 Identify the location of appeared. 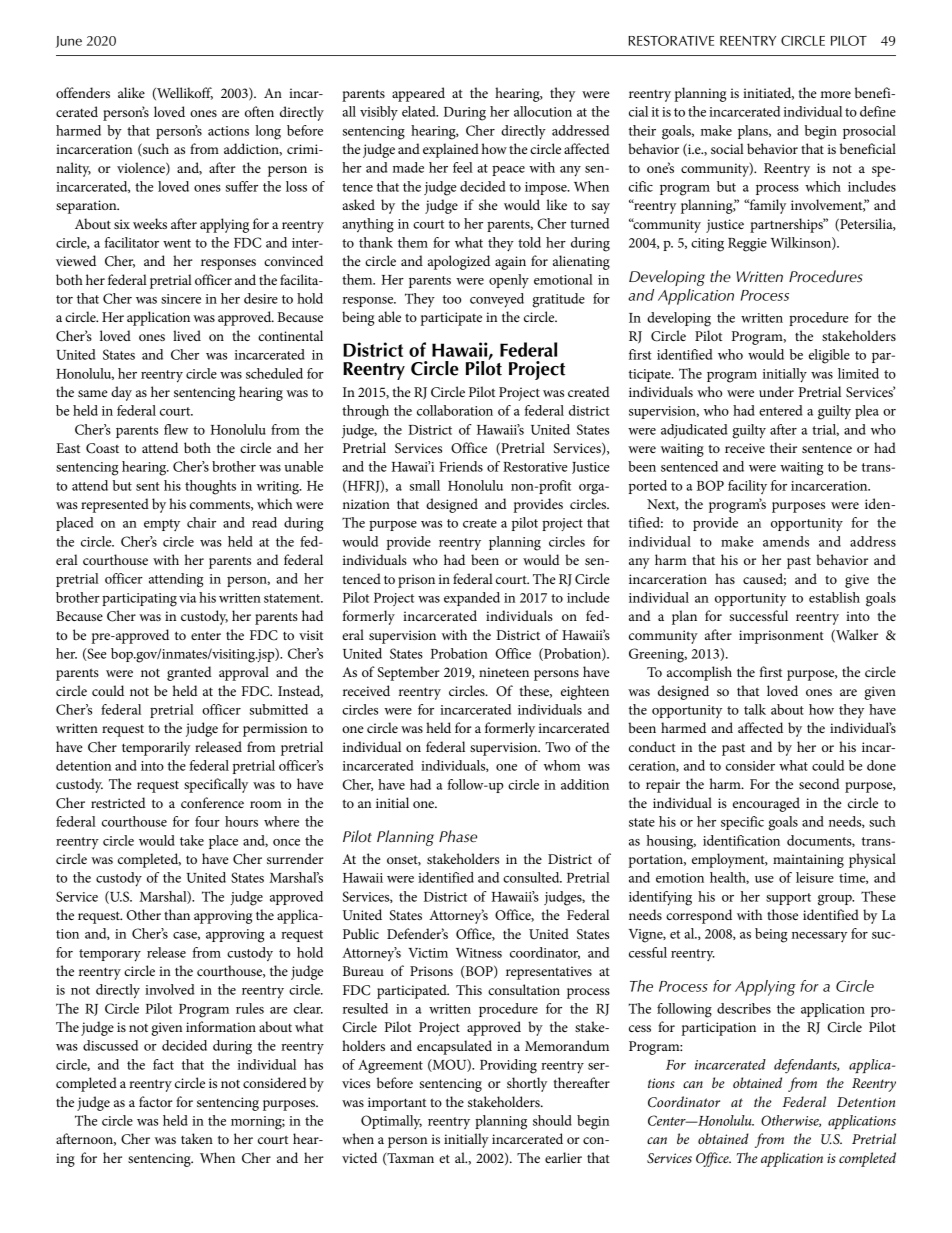
(418, 94).
